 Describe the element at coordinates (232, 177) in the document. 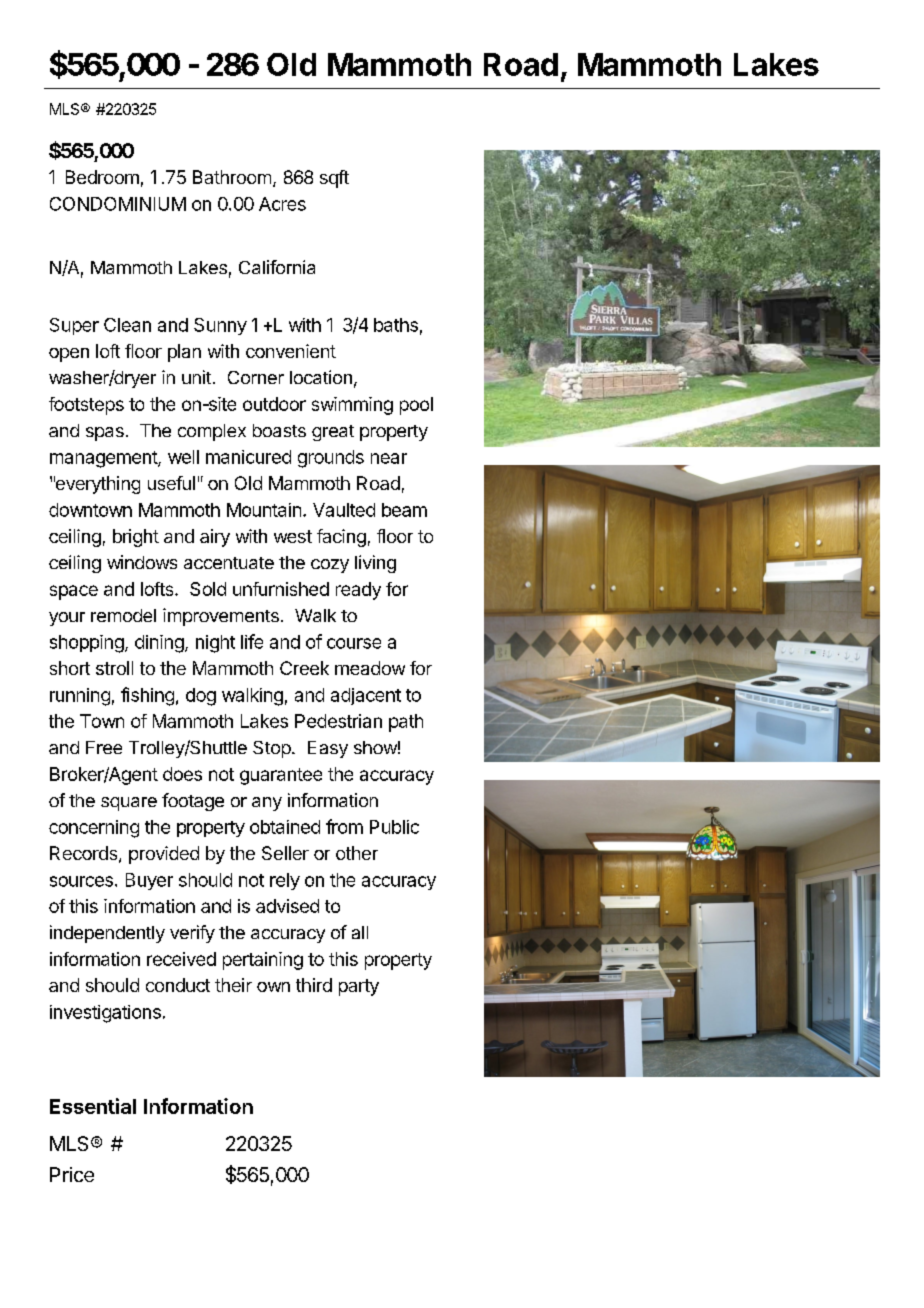

I see `Bathroom` at that location.
